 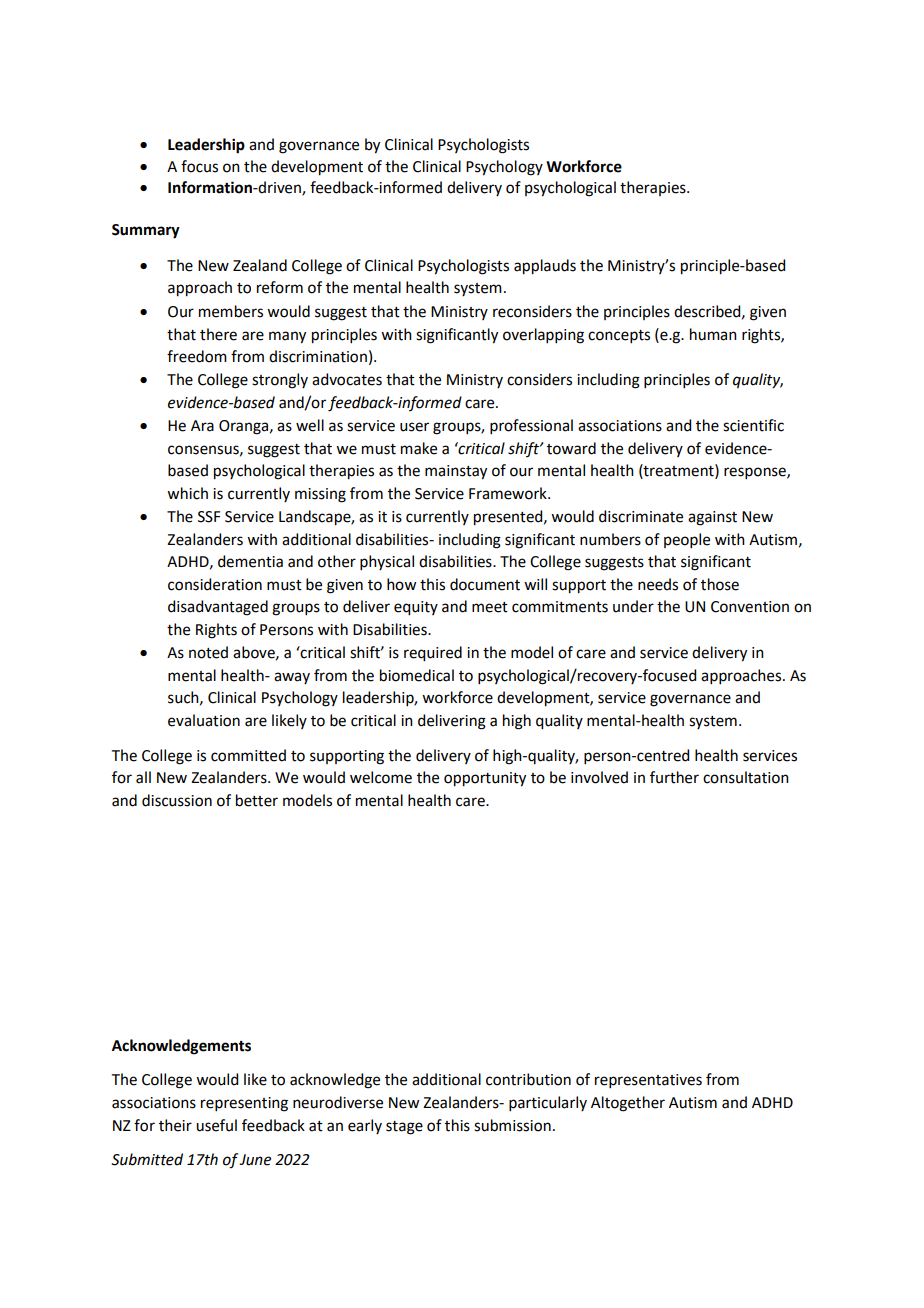 What do you see at coordinates (628, 1104) in the page?
I see `Altogether` at bounding box center [628, 1104].
